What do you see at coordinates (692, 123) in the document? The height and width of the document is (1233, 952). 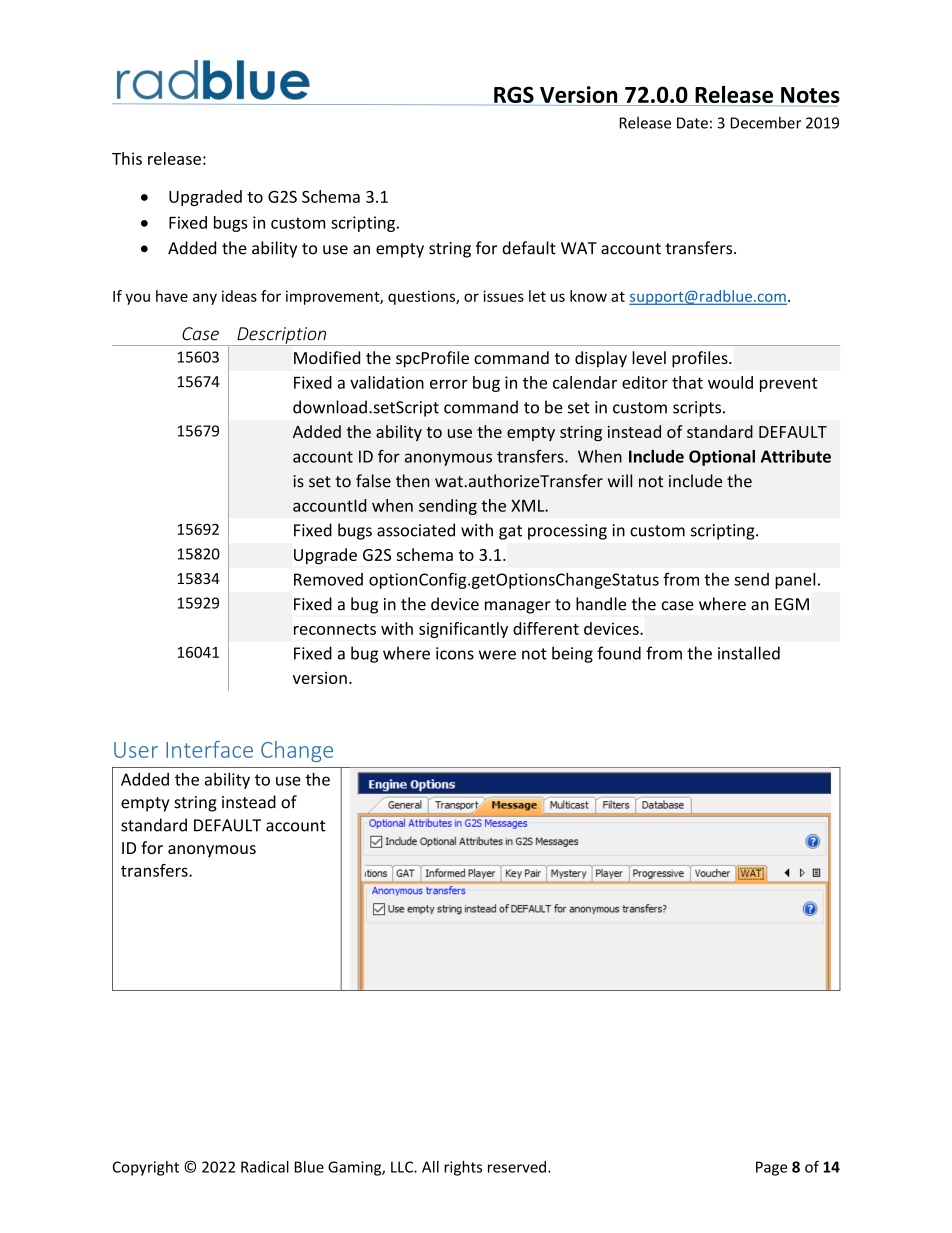 I see `Date` at bounding box center [692, 123].
